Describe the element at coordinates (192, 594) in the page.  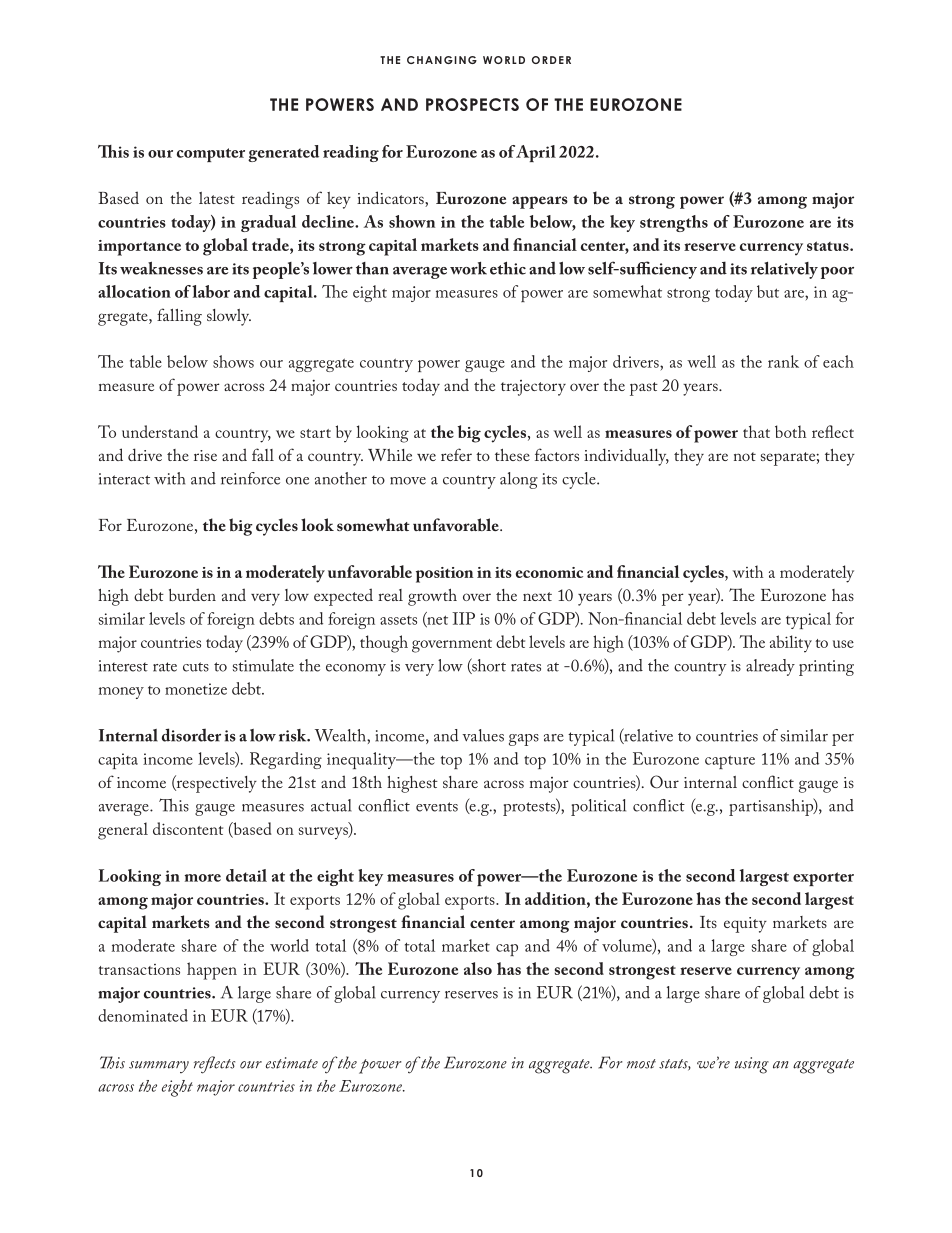
I see `burden` at that location.
